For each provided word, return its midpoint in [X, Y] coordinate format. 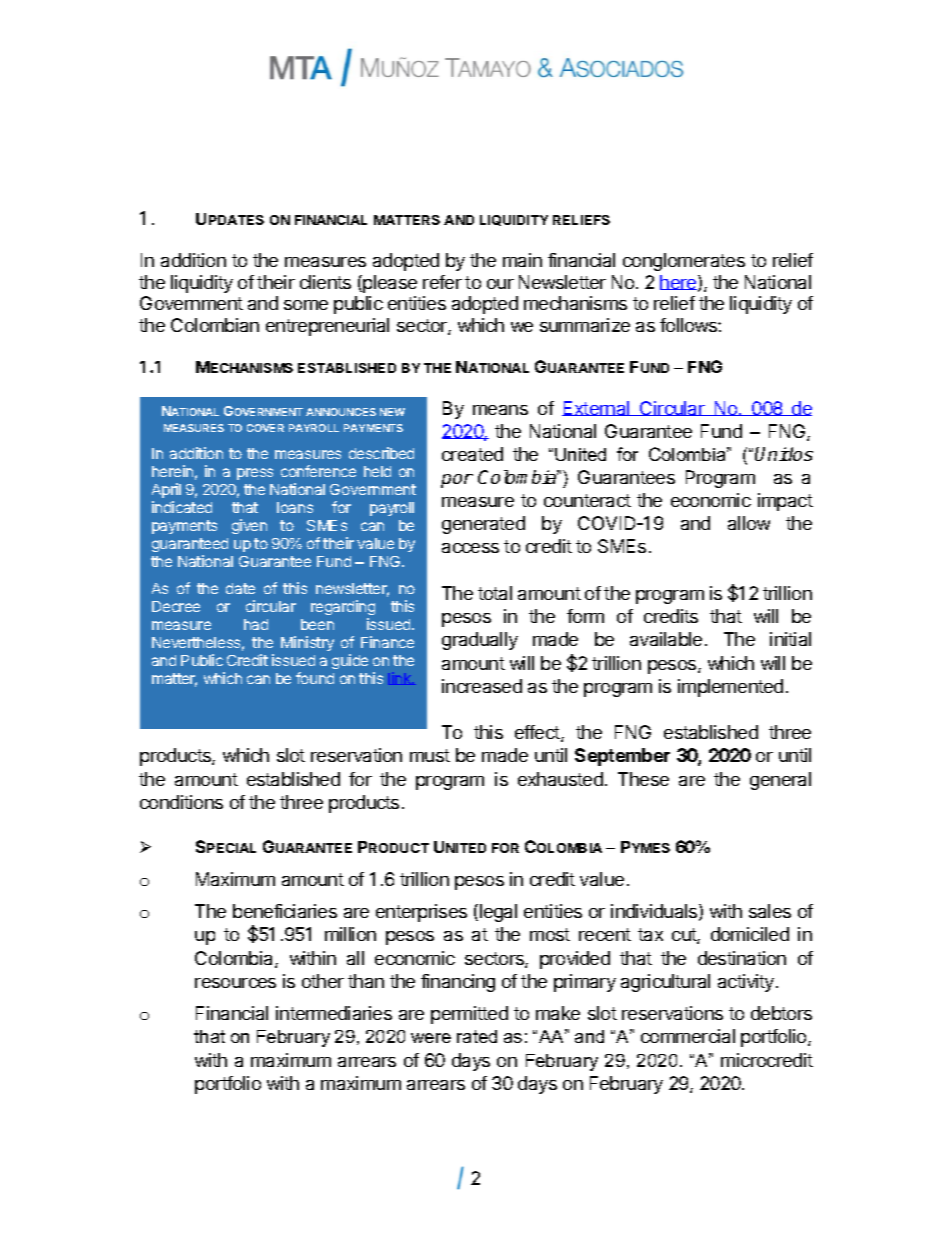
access [470, 548]
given [249, 526]
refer [442, 282]
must [430, 755]
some [306, 305]
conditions [181, 802]
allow [749, 523]
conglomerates [684, 262]
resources [235, 983]
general [780, 781]
